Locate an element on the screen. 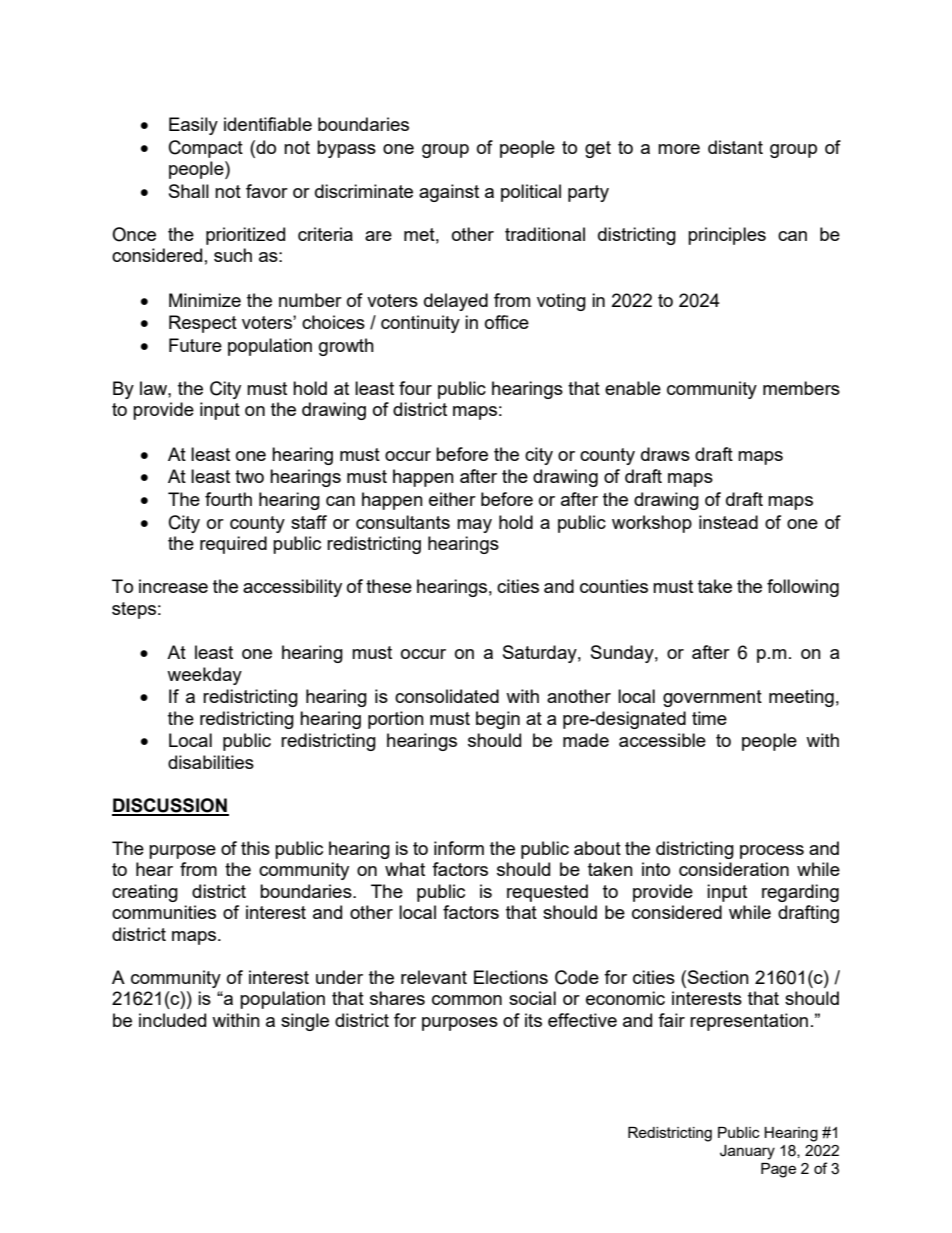 This screenshot has height=1233, width=952. its is located at coordinates (533, 1020).
